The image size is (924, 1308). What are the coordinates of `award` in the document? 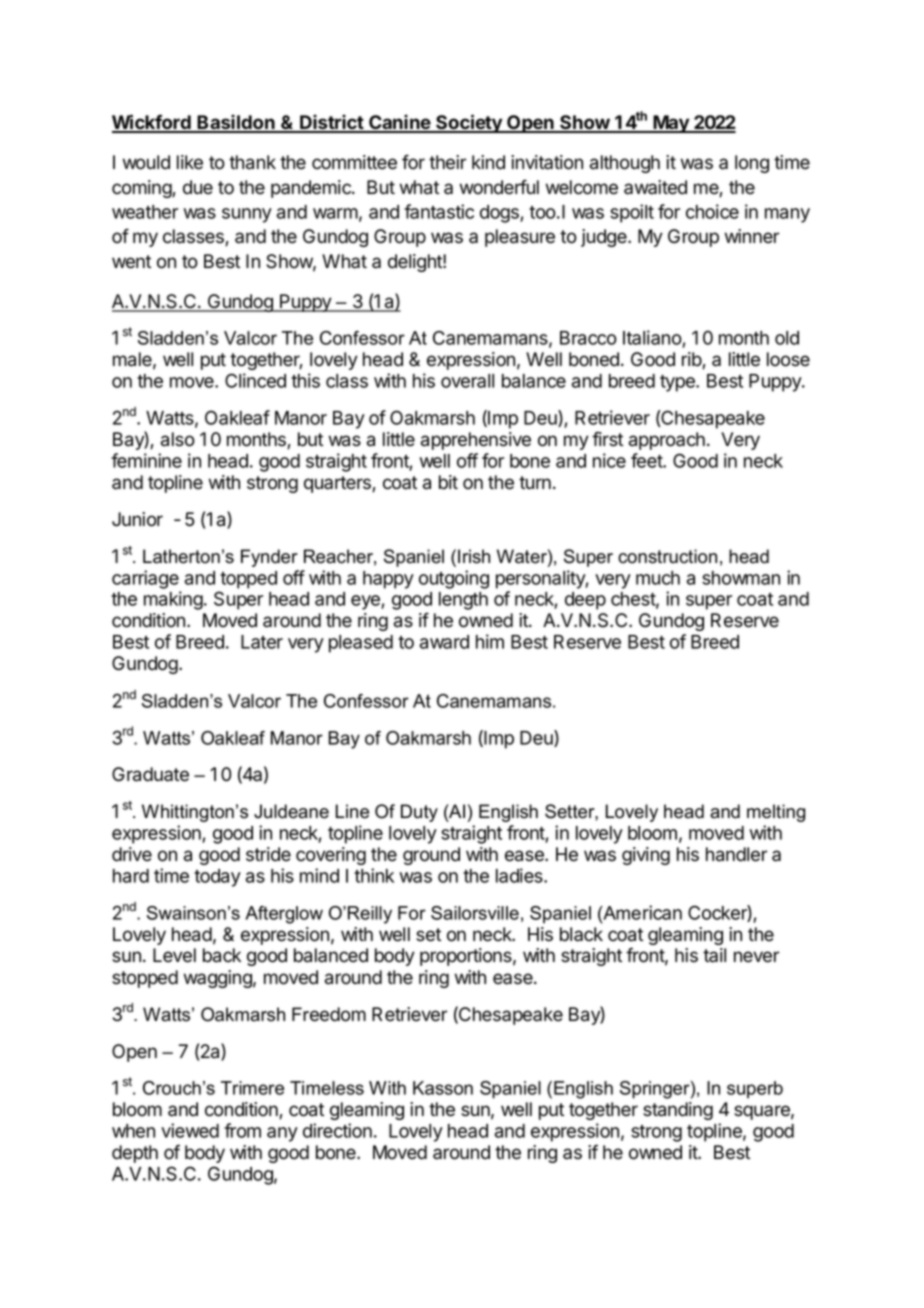 It's located at (444, 642).
